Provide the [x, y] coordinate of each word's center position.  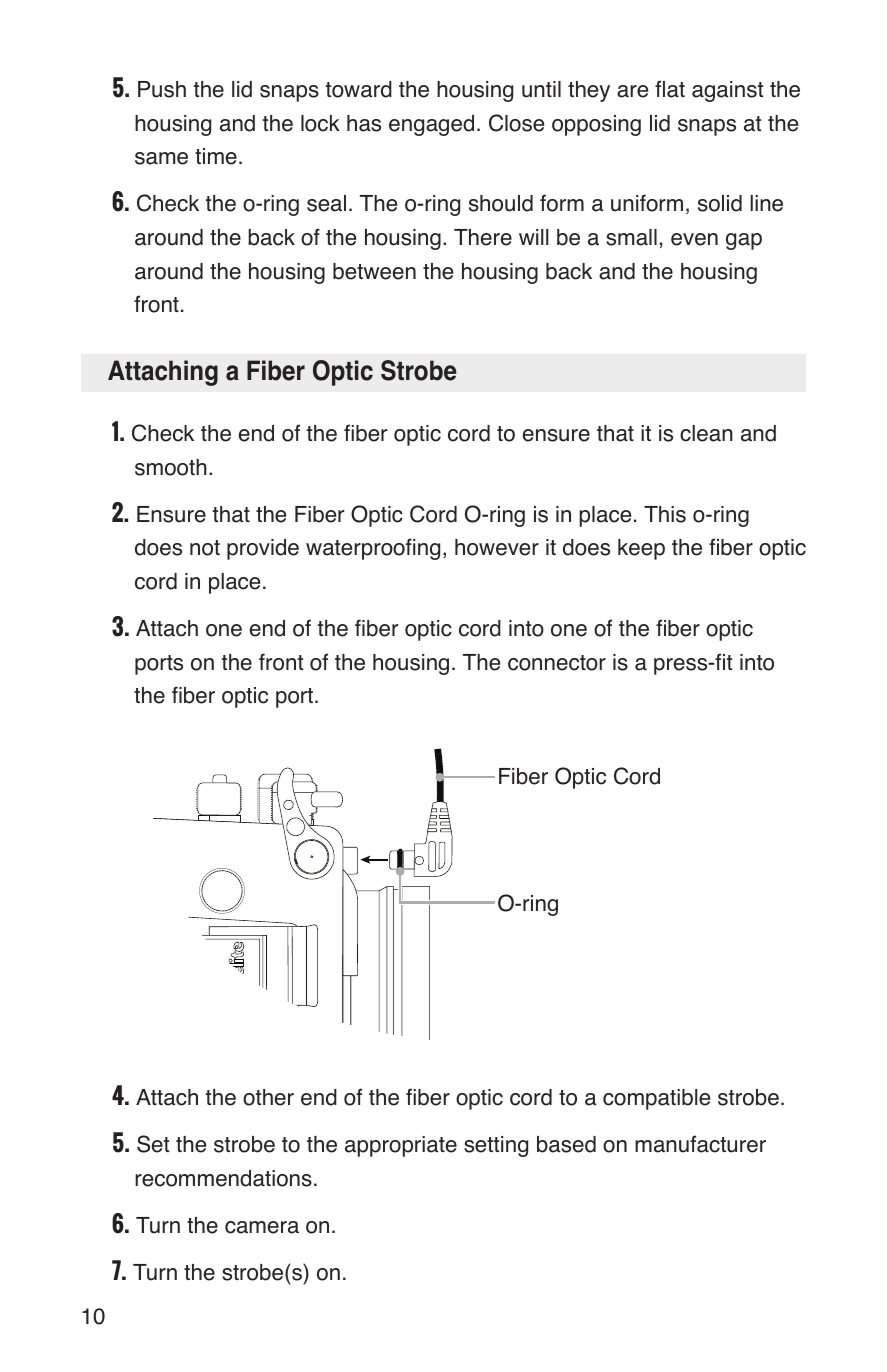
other [268, 1097]
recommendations [223, 1178]
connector [557, 663]
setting [496, 1146]
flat [670, 89]
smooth [171, 467]
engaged [431, 125]
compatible [656, 1099]
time [216, 156]
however [497, 547]
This [665, 514]
